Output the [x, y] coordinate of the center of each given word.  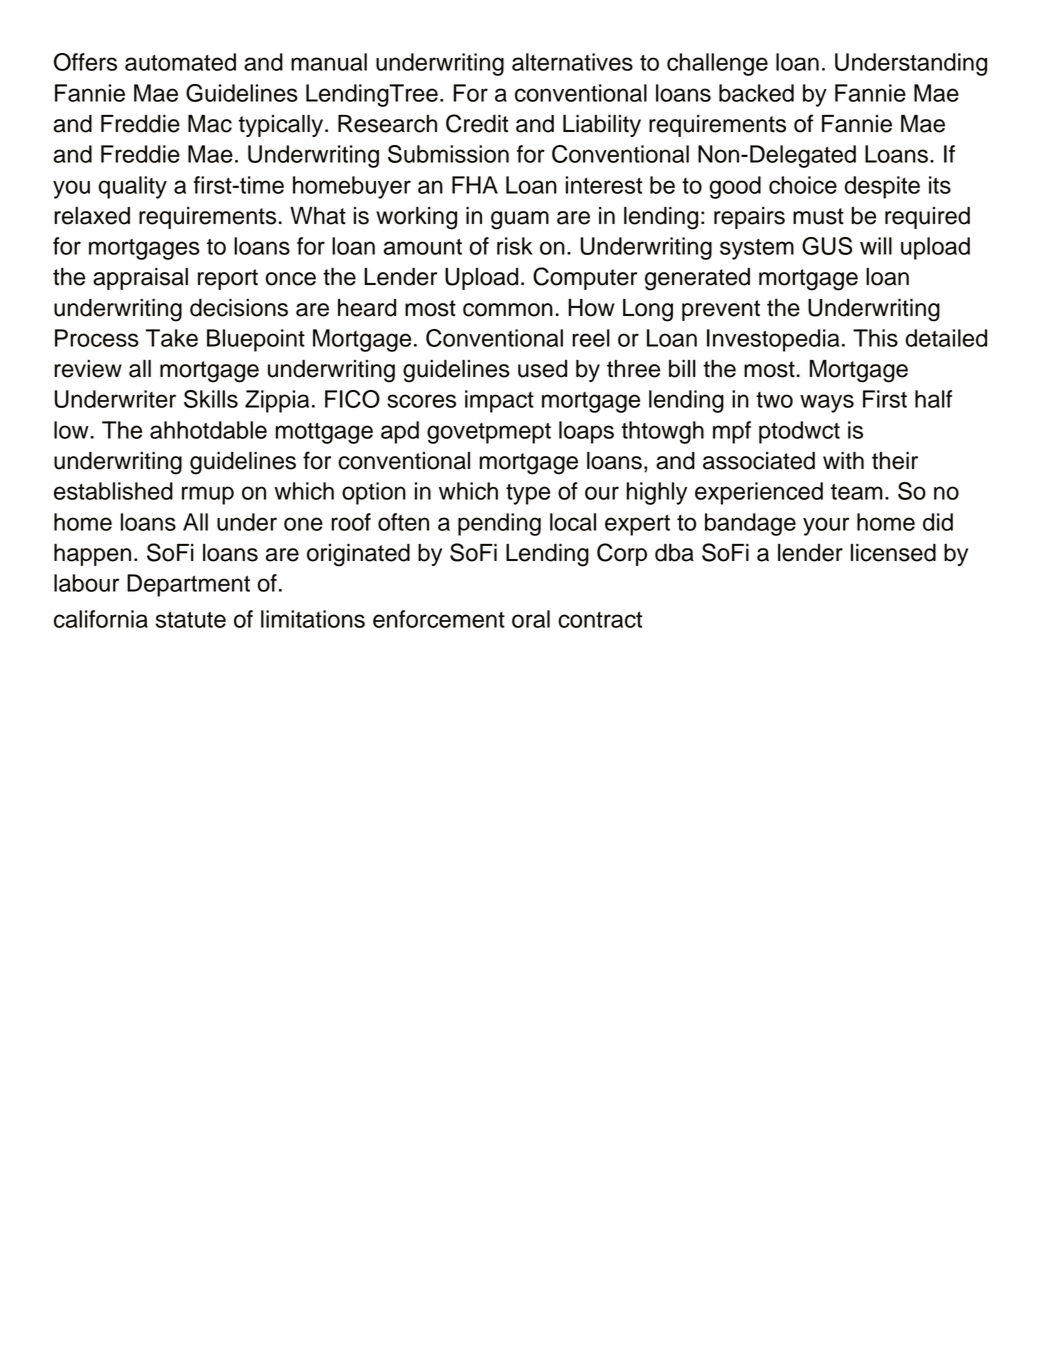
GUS [827, 246]
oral [531, 619]
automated [180, 62]
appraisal [140, 279]
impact [499, 401]
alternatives [572, 62]
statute [191, 620]
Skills [211, 399]
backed [756, 93]
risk [515, 246]
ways [827, 403]
